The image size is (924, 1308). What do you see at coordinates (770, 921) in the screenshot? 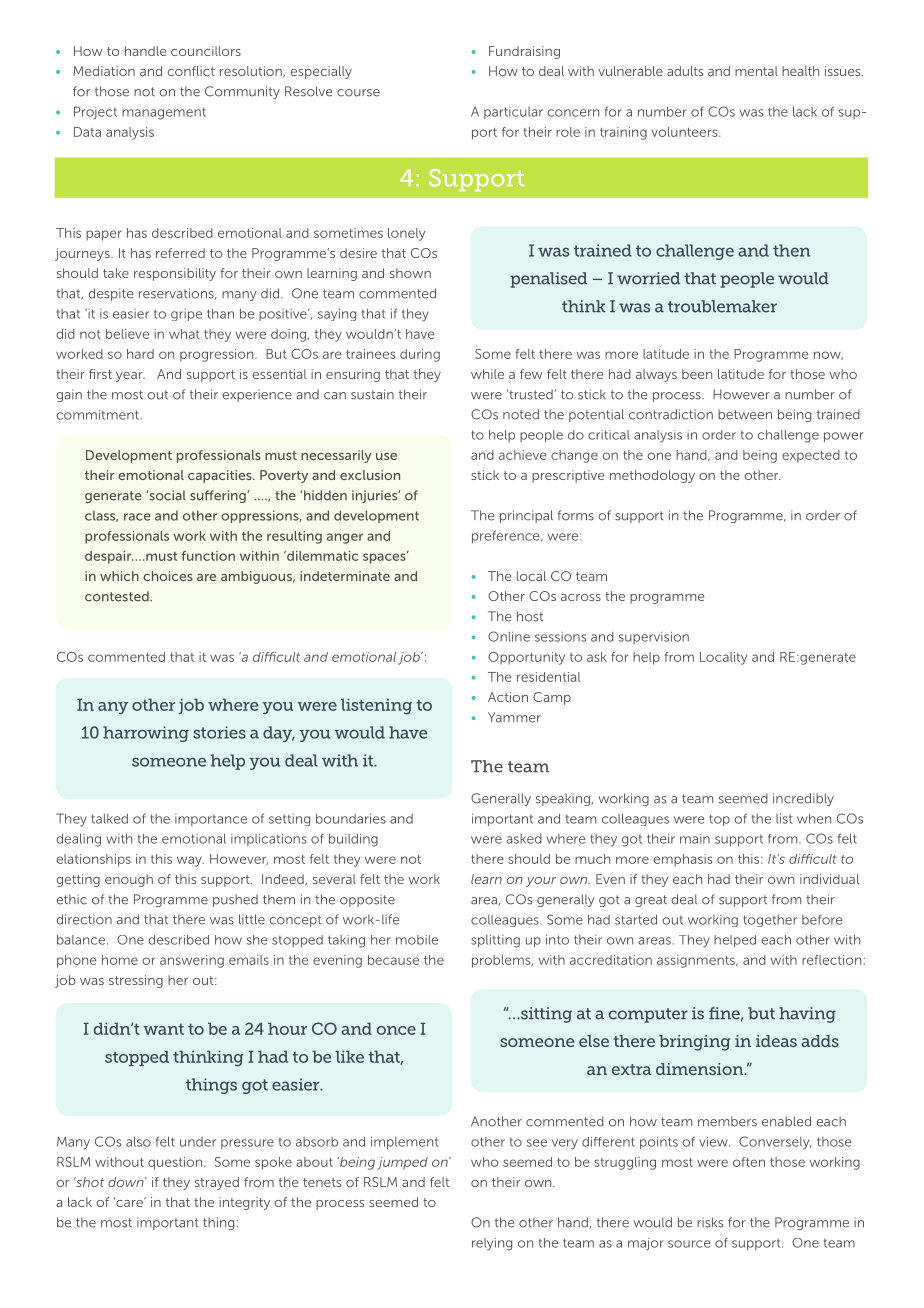
I see `together` at bounding box center [770, 921].
